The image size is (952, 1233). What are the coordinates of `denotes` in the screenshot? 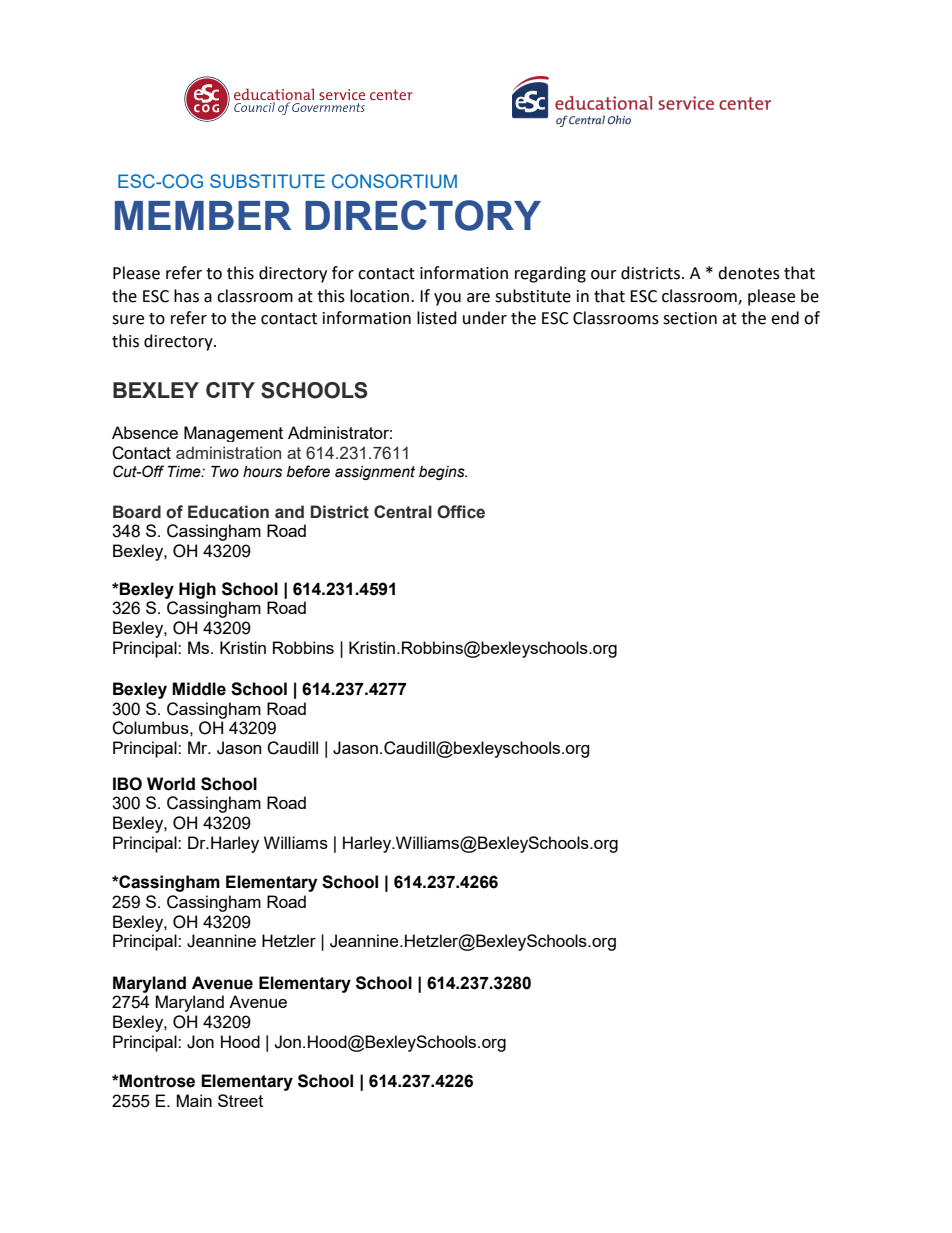 It's located at (749, 273).
